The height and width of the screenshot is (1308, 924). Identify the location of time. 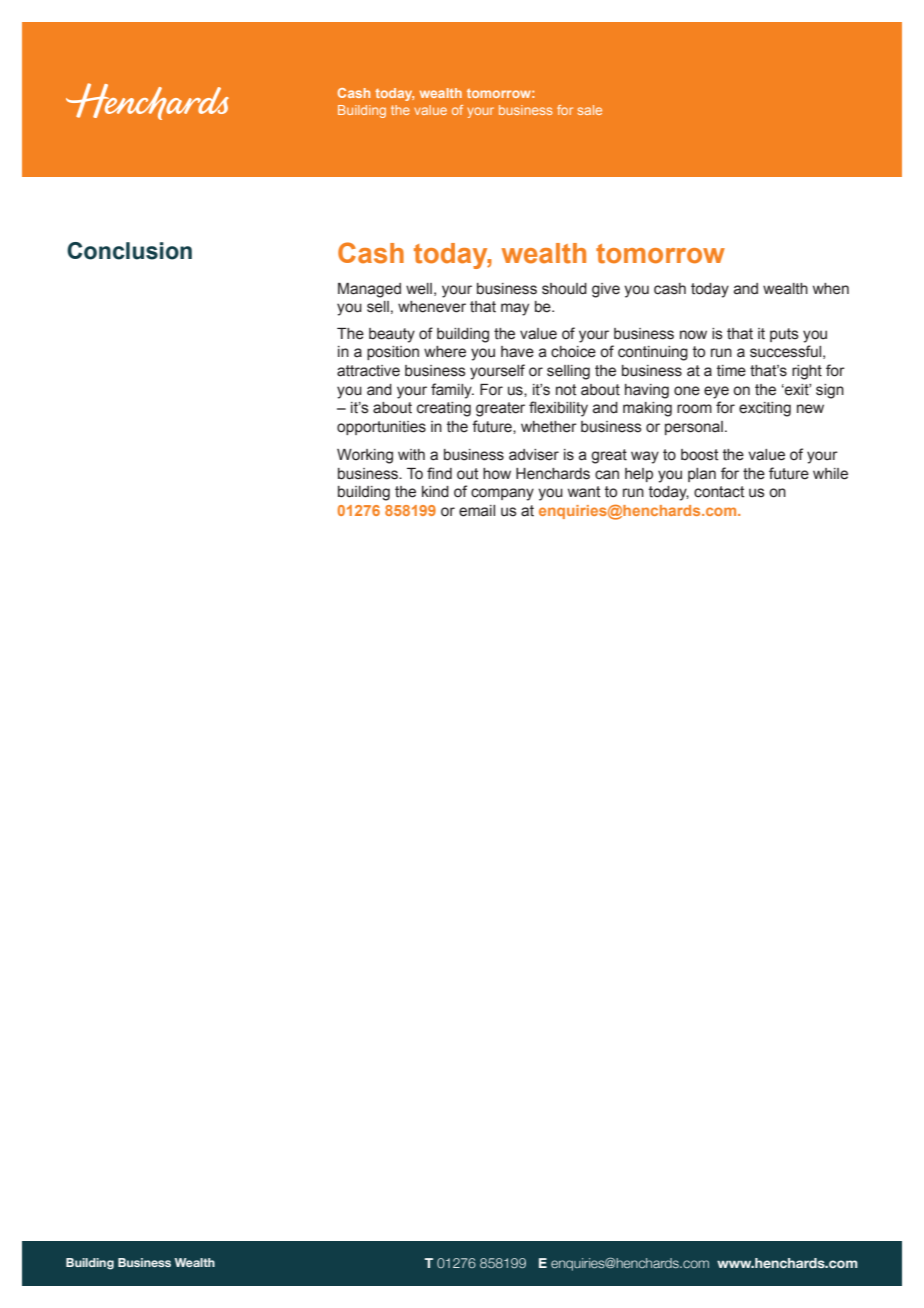
(731, 371).
